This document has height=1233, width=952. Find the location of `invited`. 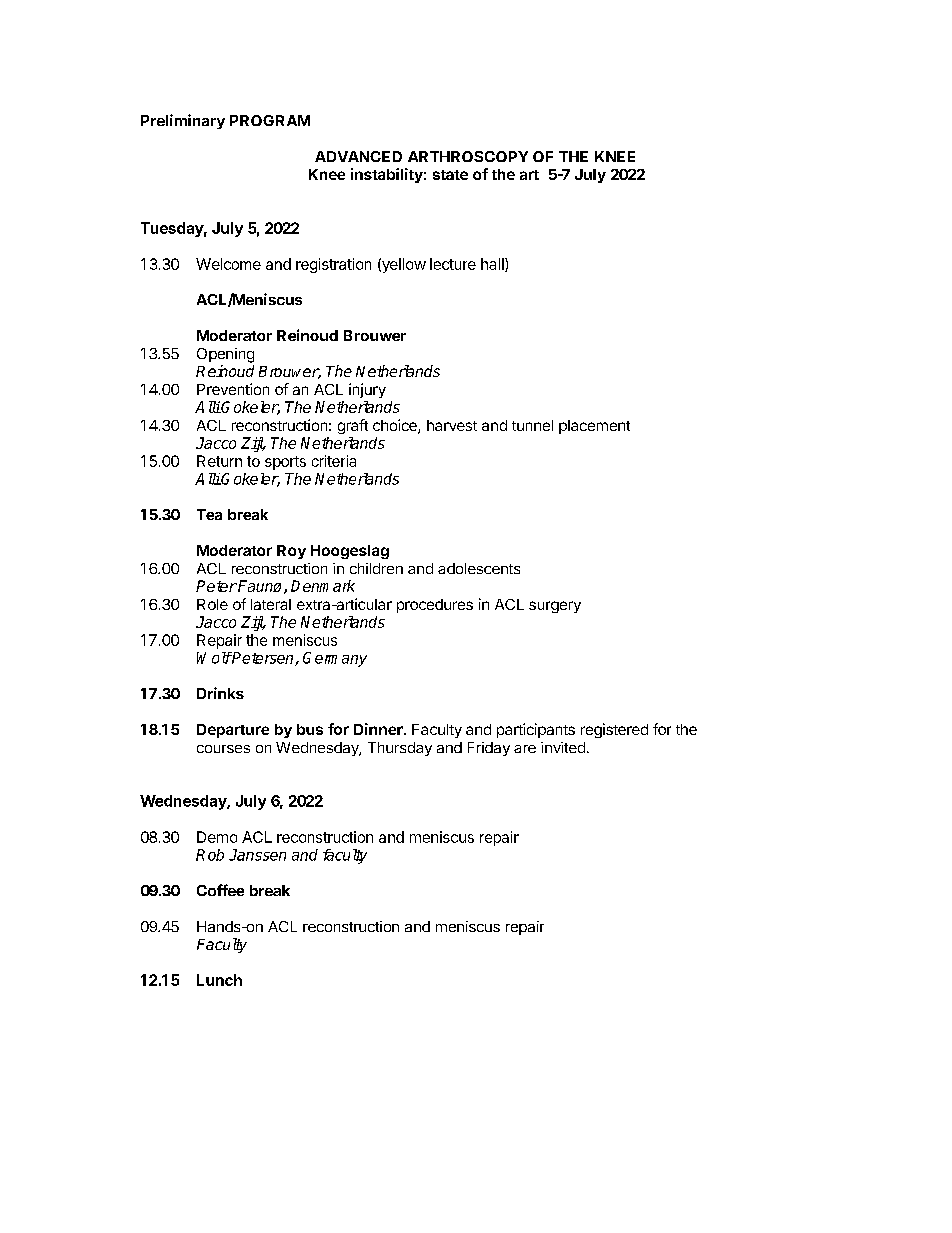

invited is located at coordinates (563, 747).
